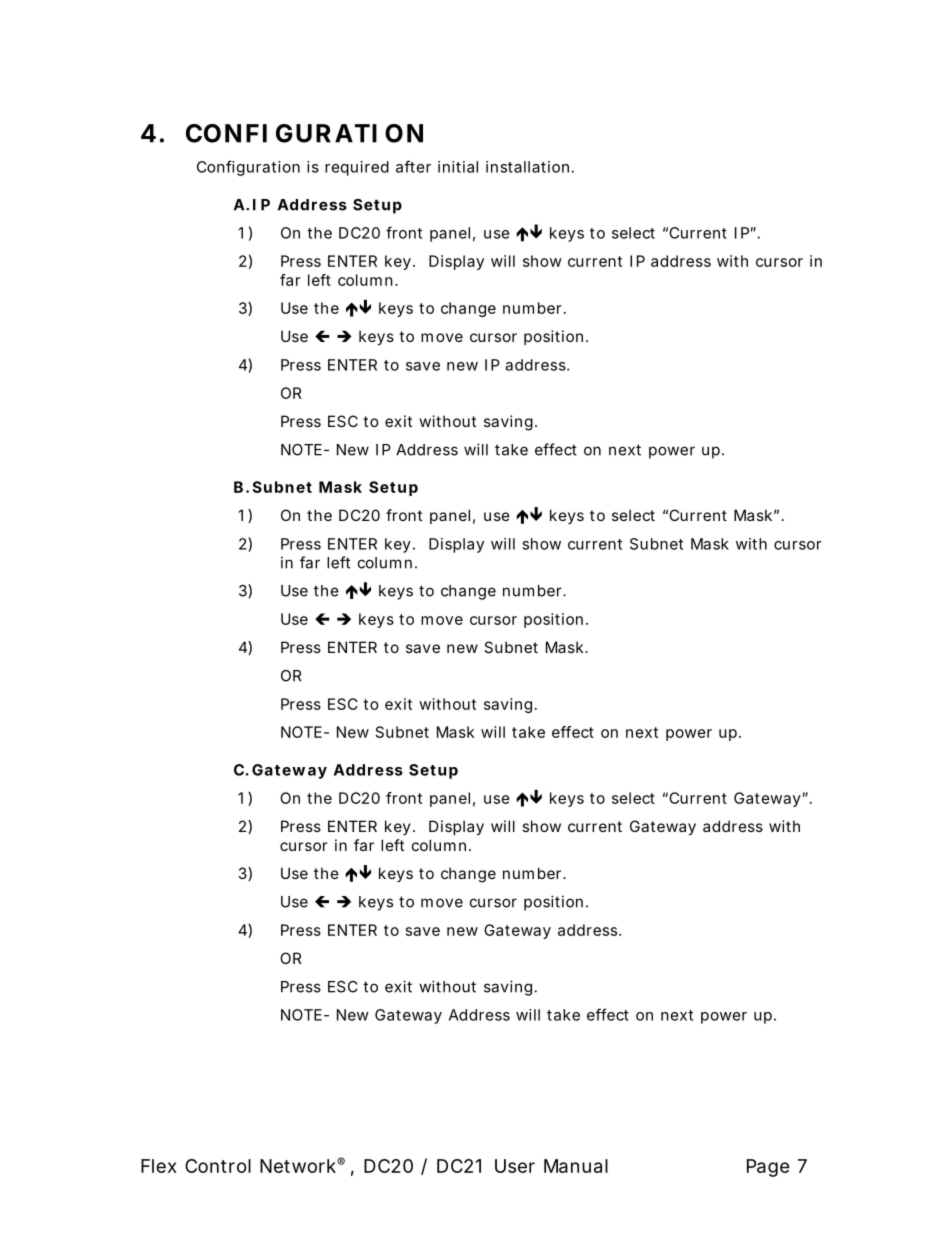 The image size is (952, 1233). I want to click on initial, so click(458, 167).
